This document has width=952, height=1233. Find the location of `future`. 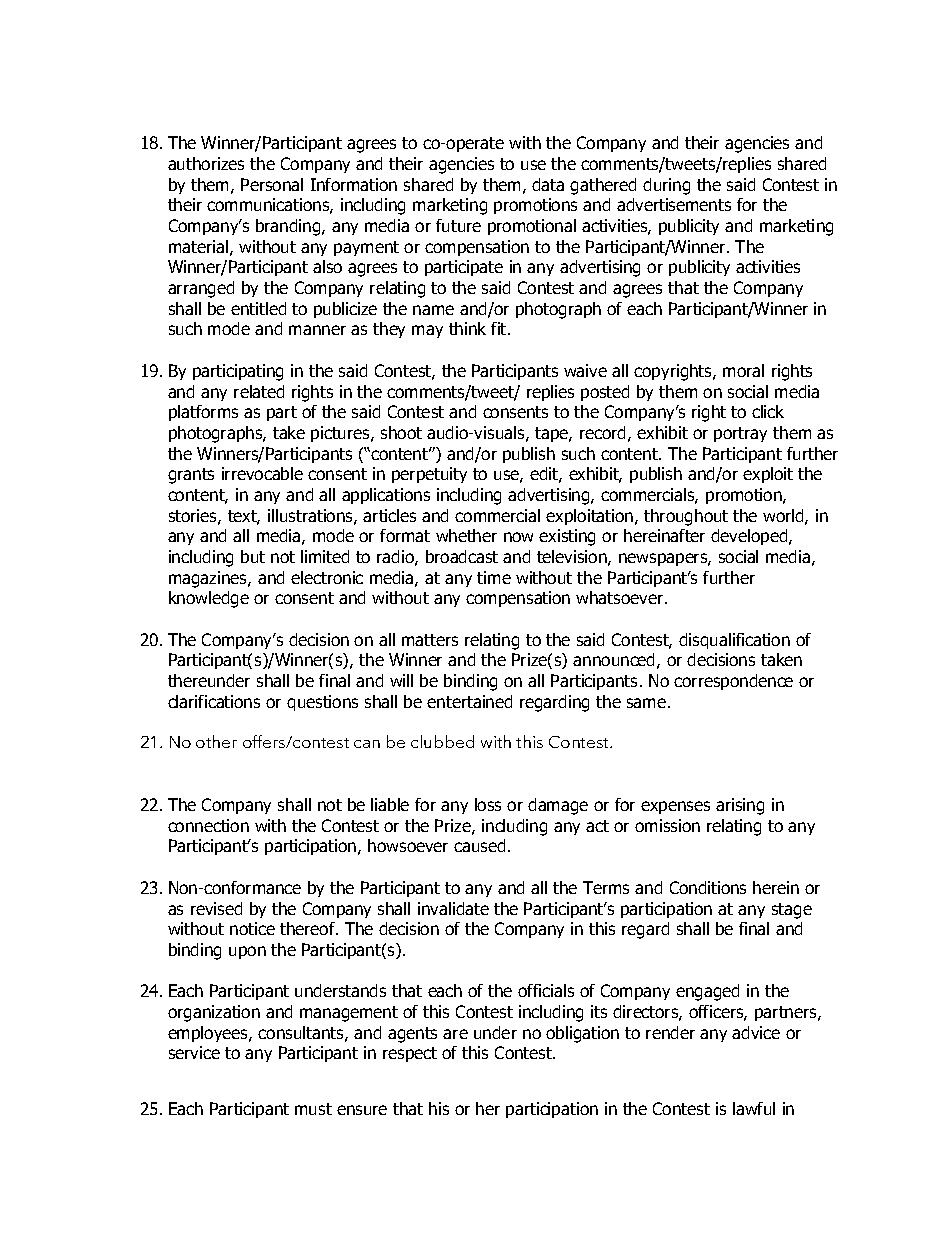

future is located at coordinates (458, 225).
